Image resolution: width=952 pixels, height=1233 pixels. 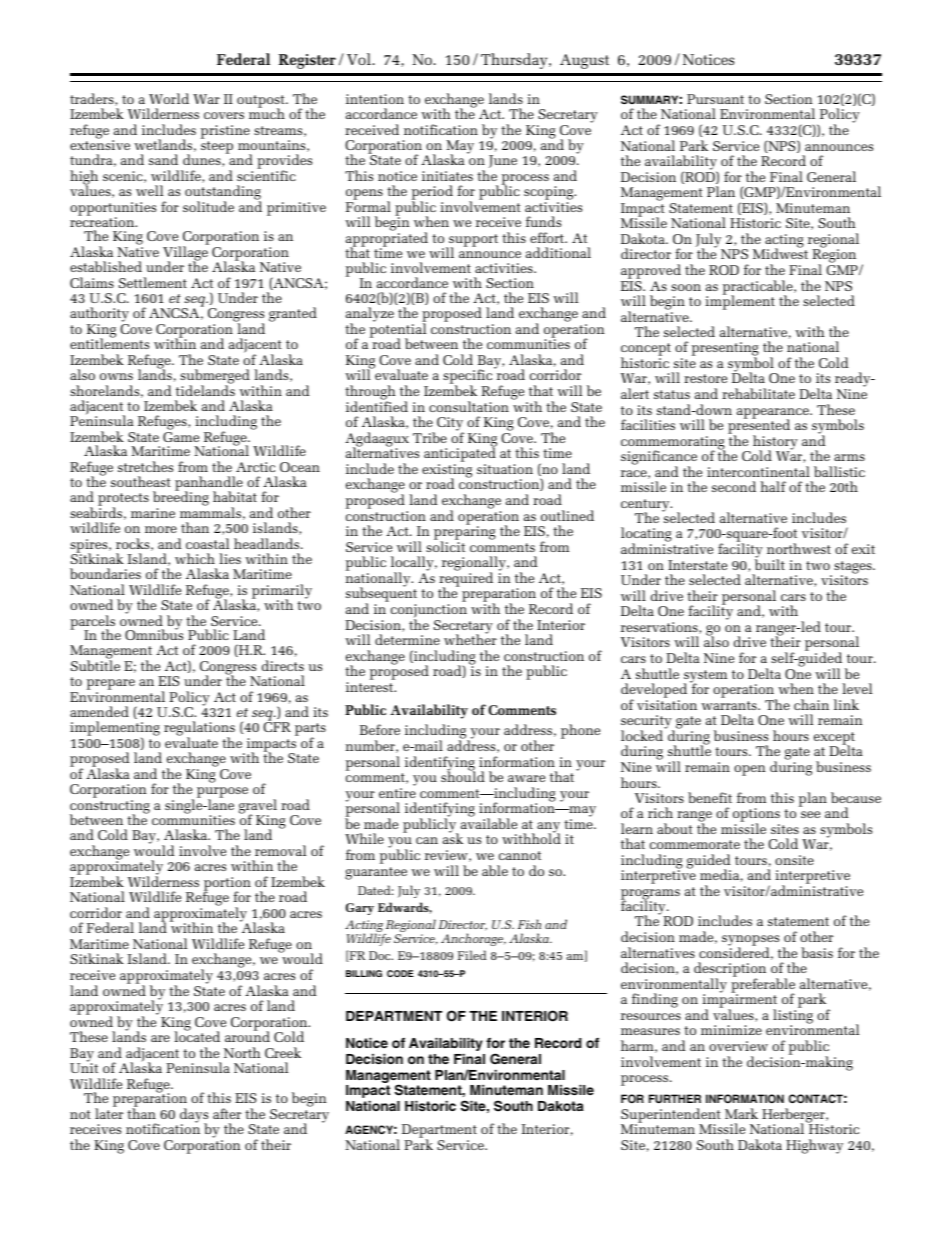 What do you see at coordinates (195, 558) in the document?
I see `which` at bounding box center [195, 558].
